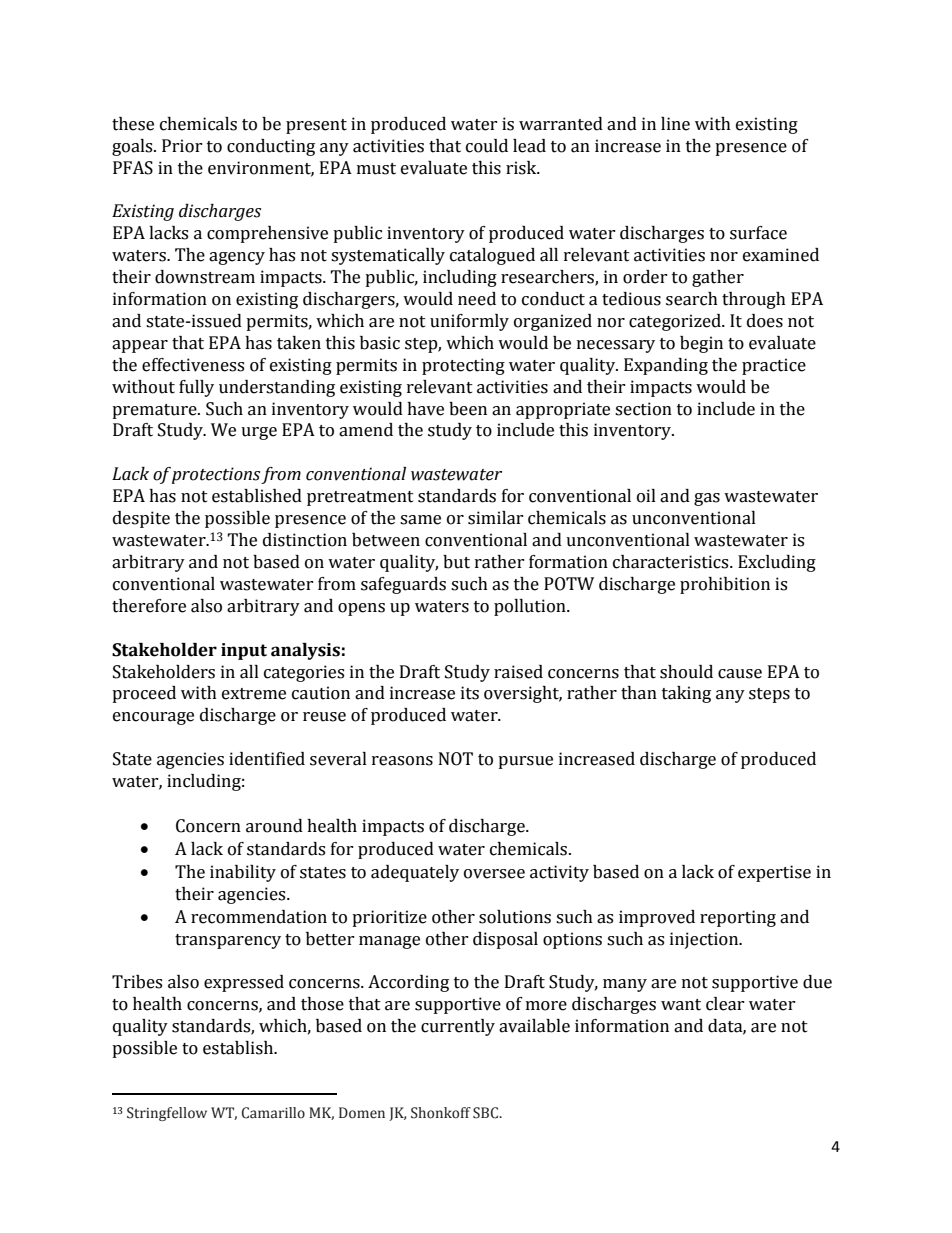 The image size is (952, 1233). Describe the element at coordinates (675, 124) in the document. I see `line` at that location.
